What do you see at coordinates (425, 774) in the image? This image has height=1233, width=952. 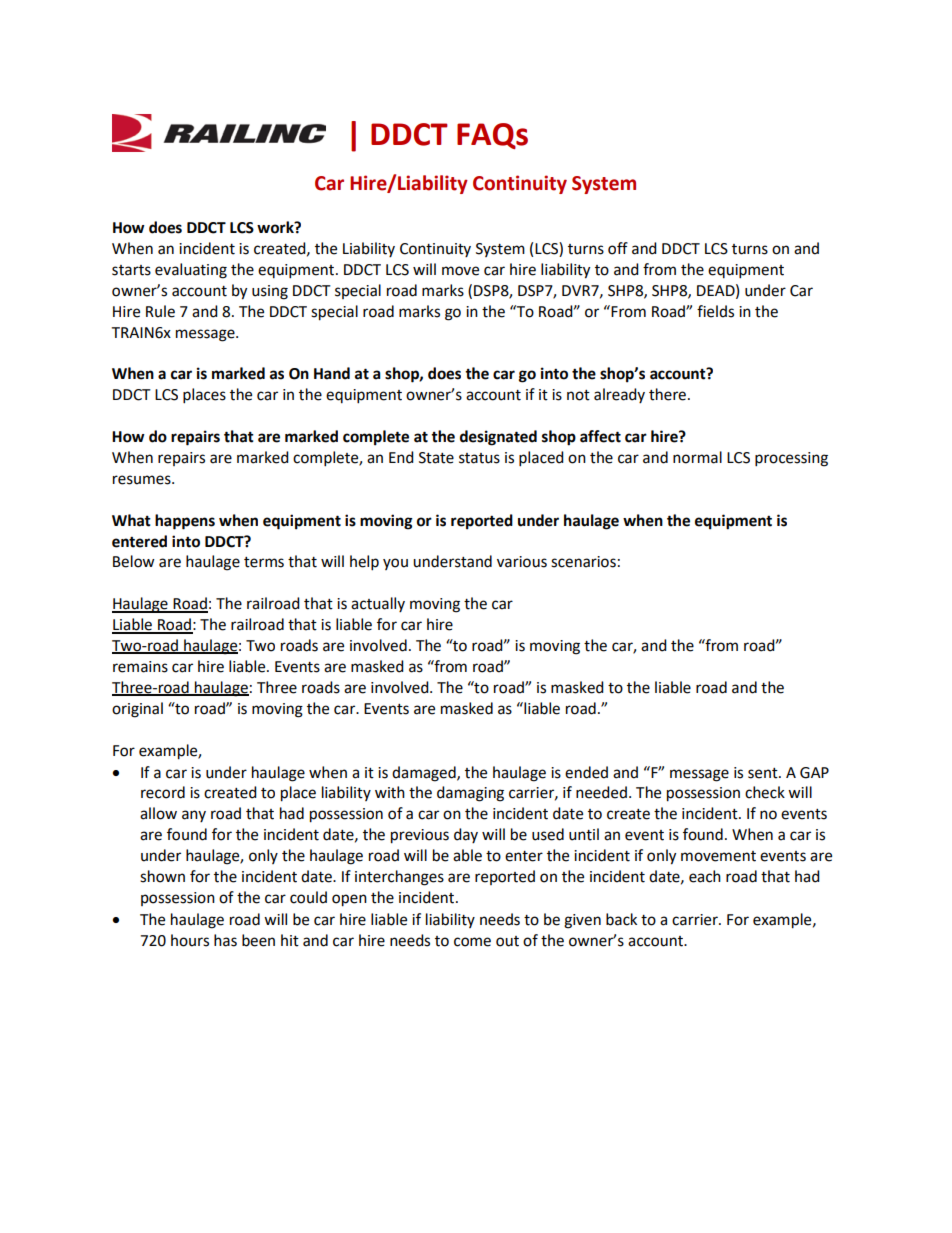 I see `damaged` at bounding box center [425, 774].
